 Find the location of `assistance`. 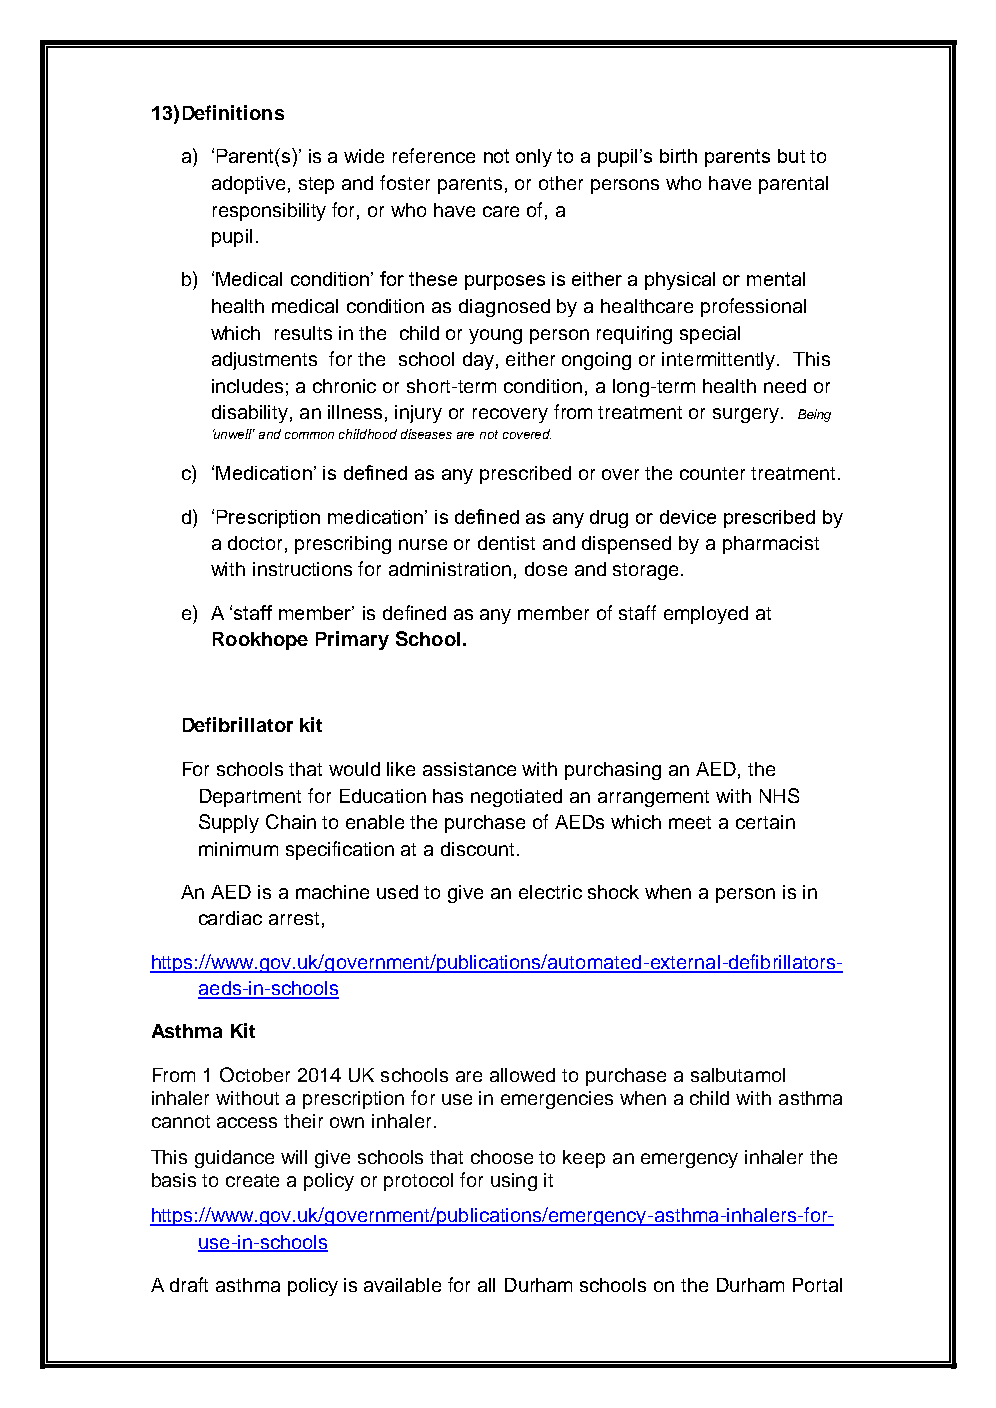

assistance is located at coordinates (469, 769).
